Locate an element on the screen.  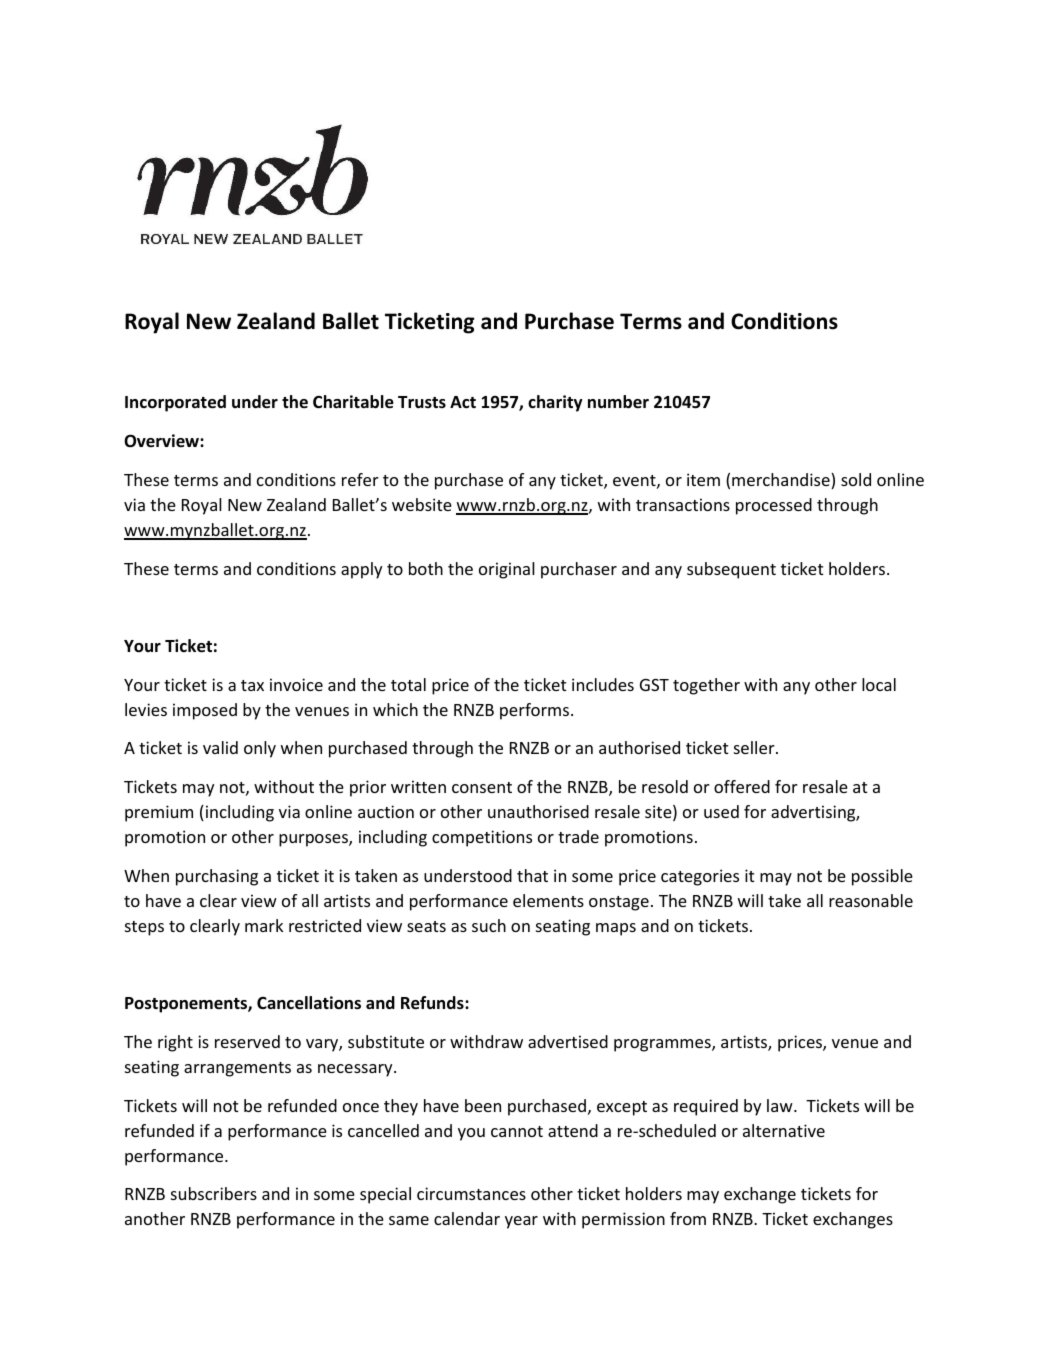
subscribers is located at coordinates (214, 1193).
